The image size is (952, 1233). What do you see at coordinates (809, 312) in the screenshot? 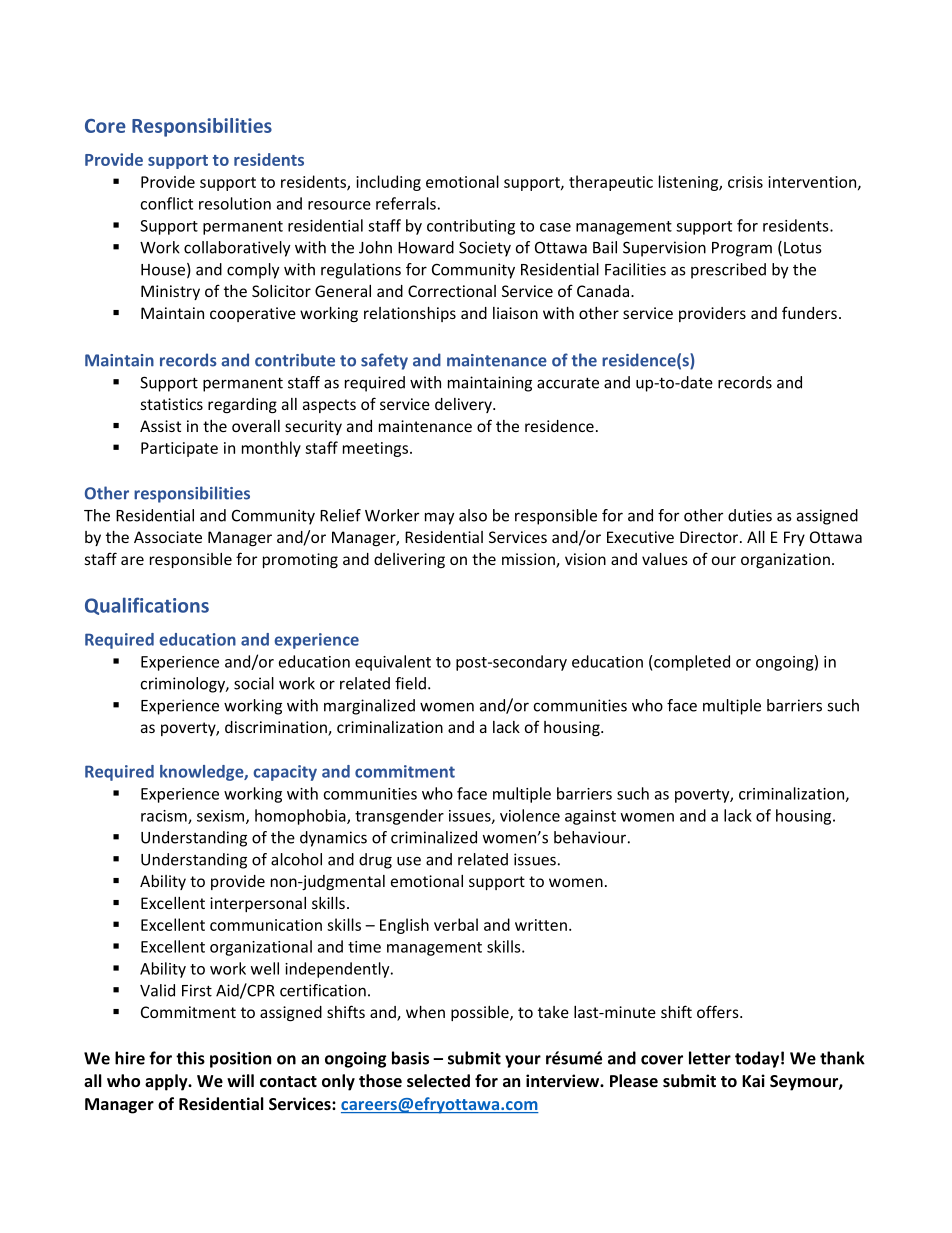
I see `funders` at bounding box center [809, 312].
